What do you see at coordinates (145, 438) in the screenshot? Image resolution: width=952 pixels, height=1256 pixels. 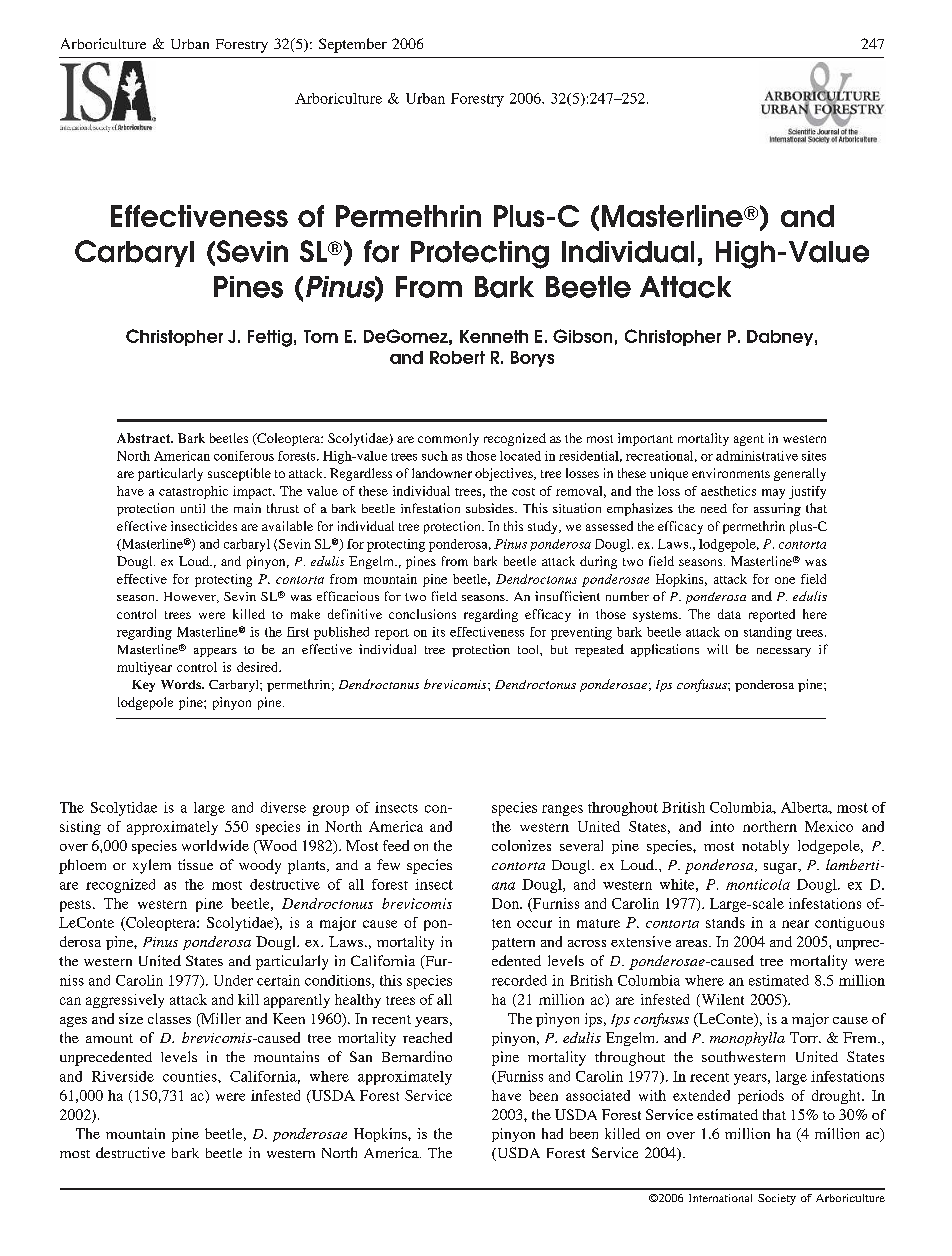 I see `Abstract` at bounding box center [145, 438].
